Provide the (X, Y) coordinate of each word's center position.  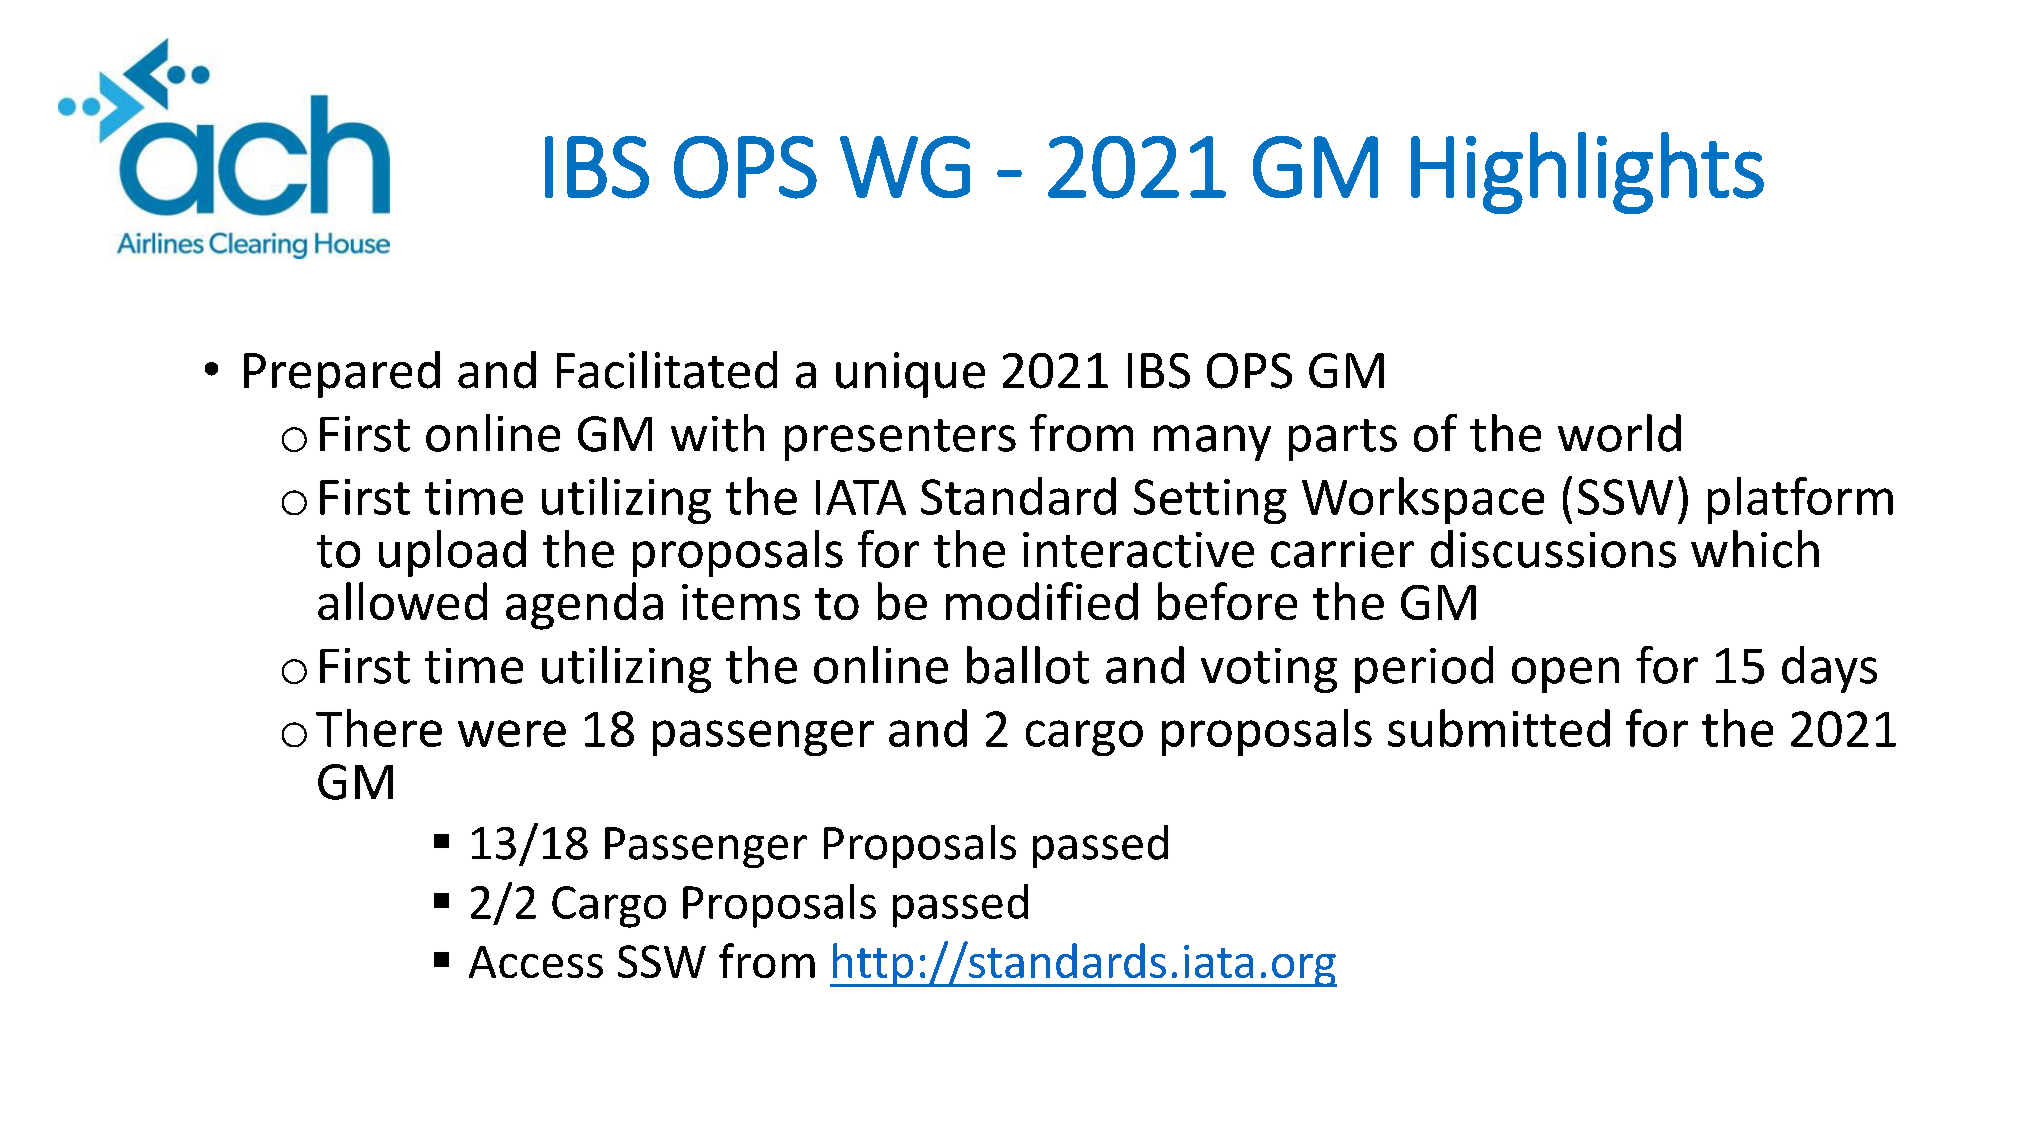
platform (1800, 500)
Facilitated (667, 370)
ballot (1028, 665)
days (1829, 669)
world (1619, 433)
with (717, 433)
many (1212, 443)
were (512, 733)
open (1565, 675)
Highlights (1587, 173)
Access (536, 962)
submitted (1499, 728)
